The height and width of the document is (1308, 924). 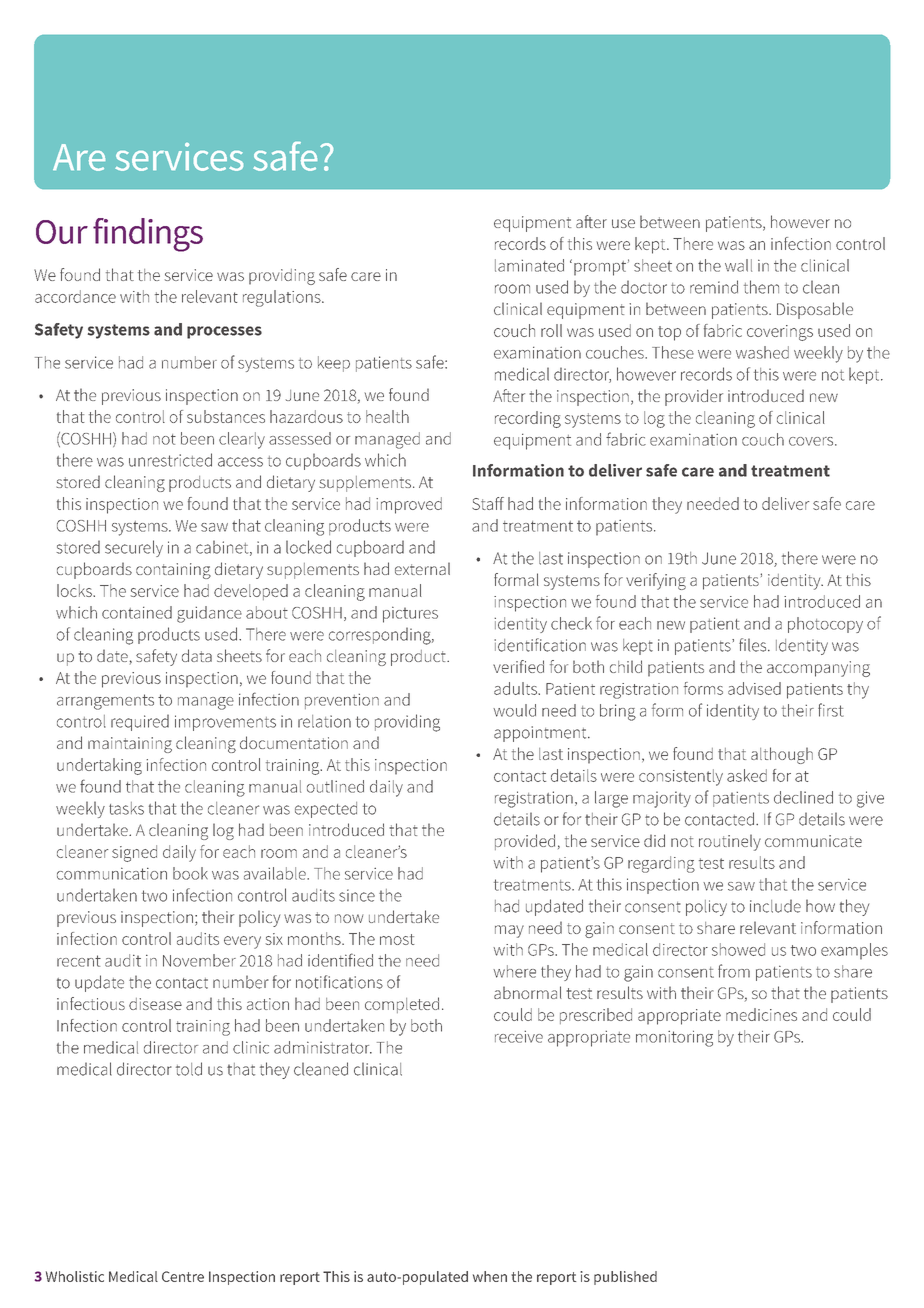 I want to click on when, so click(x=490, y=1276).
